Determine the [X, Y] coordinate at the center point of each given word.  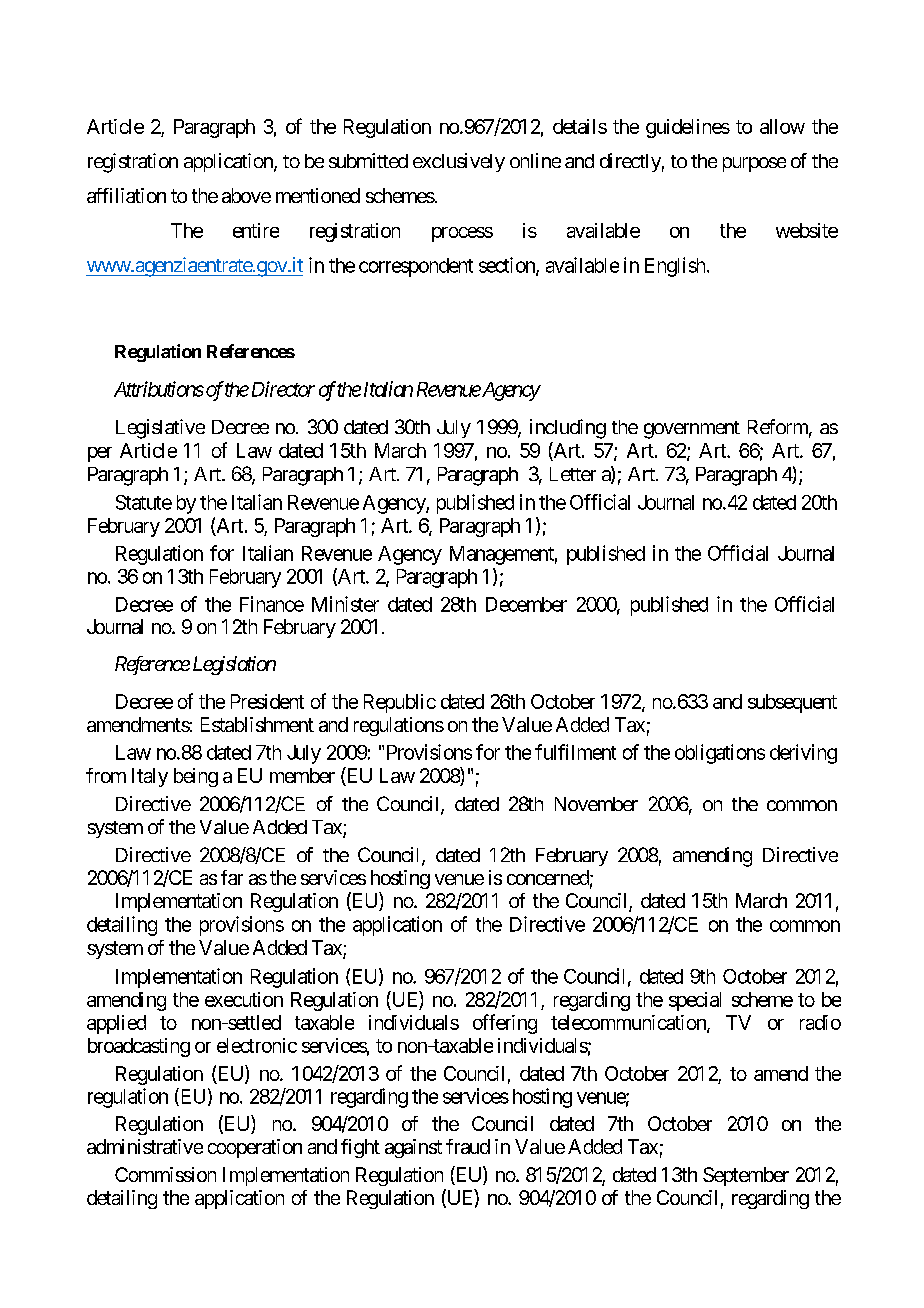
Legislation [234, 665]
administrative [145, 1146]
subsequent [792, 703]
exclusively [459, 162]
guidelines [688, 128]
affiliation [126, 195]
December [526, 604]
